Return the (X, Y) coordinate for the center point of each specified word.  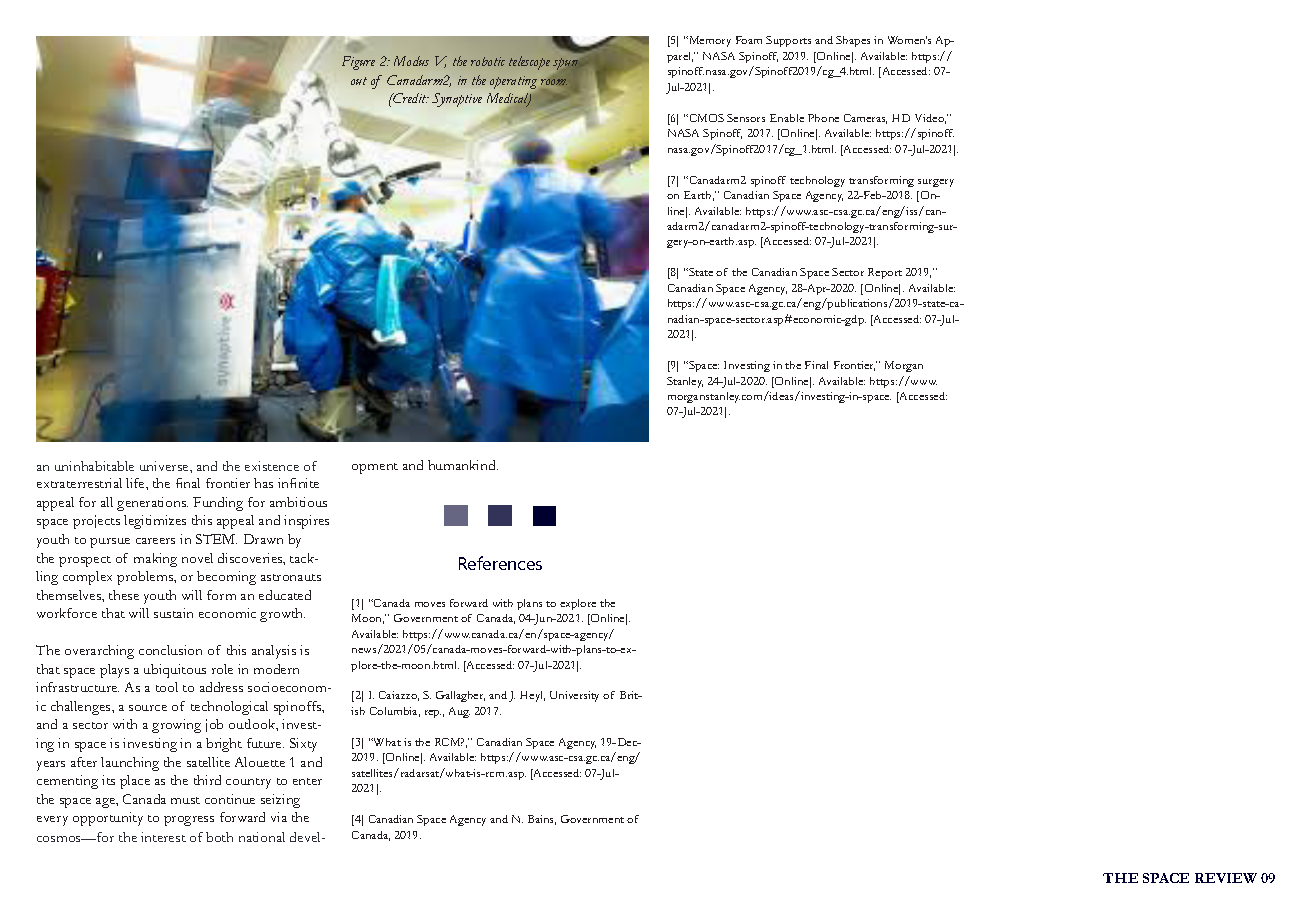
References (500, 563)
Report (885, 273)
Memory (709, 41)
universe (165, 466)
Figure (358, 63)
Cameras (865, 119)
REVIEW (1226, 878)
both (219, 837)
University (574, 696)
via (279, 817)
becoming (226, 578)
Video (930, 119)
